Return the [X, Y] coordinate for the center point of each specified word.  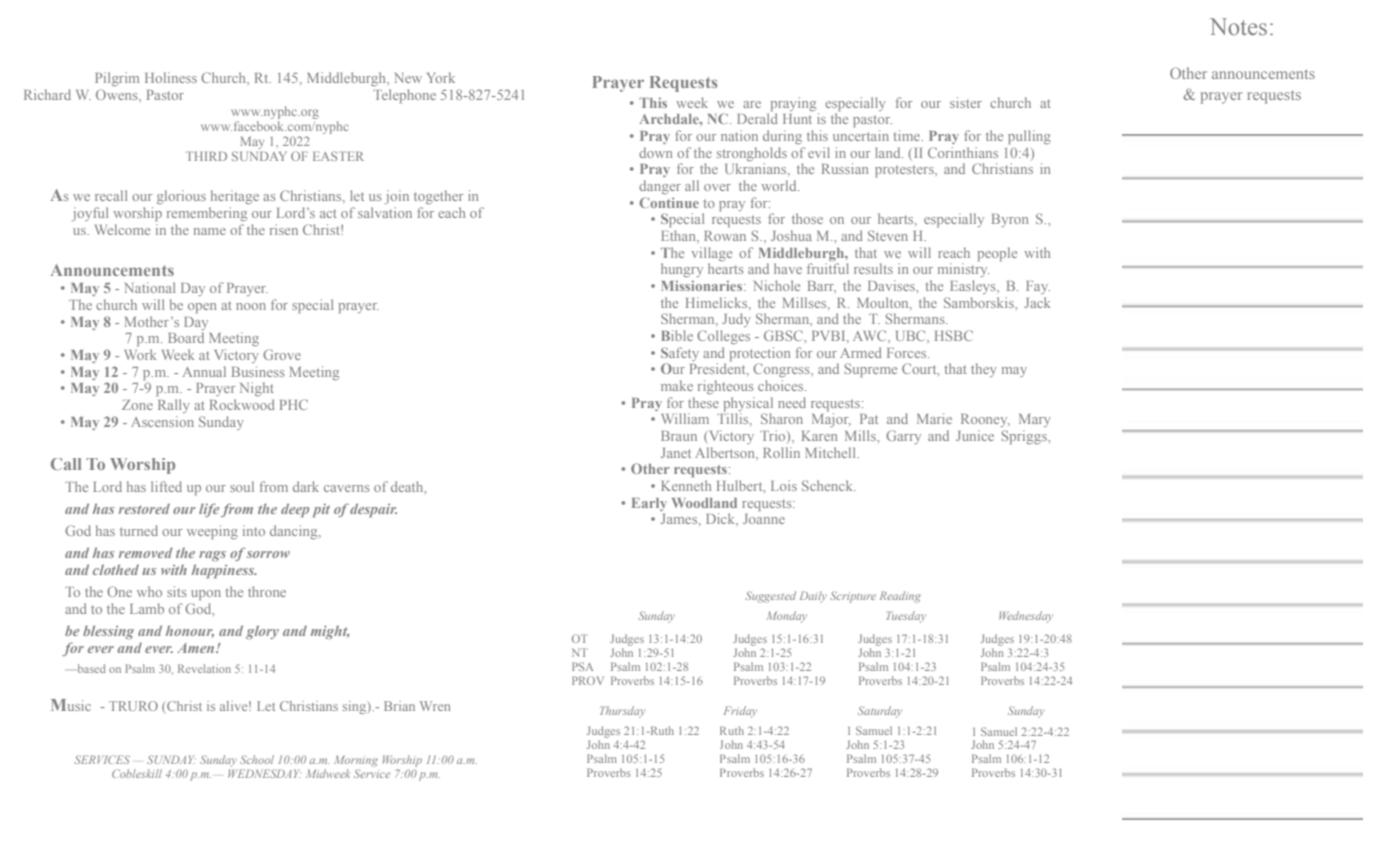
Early [649, 504]
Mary [1035, 420]
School [257, 759]
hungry [682, 270]
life [209, 510]
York [441, 77]
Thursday [623, 712]
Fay [1038, 287]
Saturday [880, 712]
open [202, 308]
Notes [1238, 26]
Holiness [171, 77]
